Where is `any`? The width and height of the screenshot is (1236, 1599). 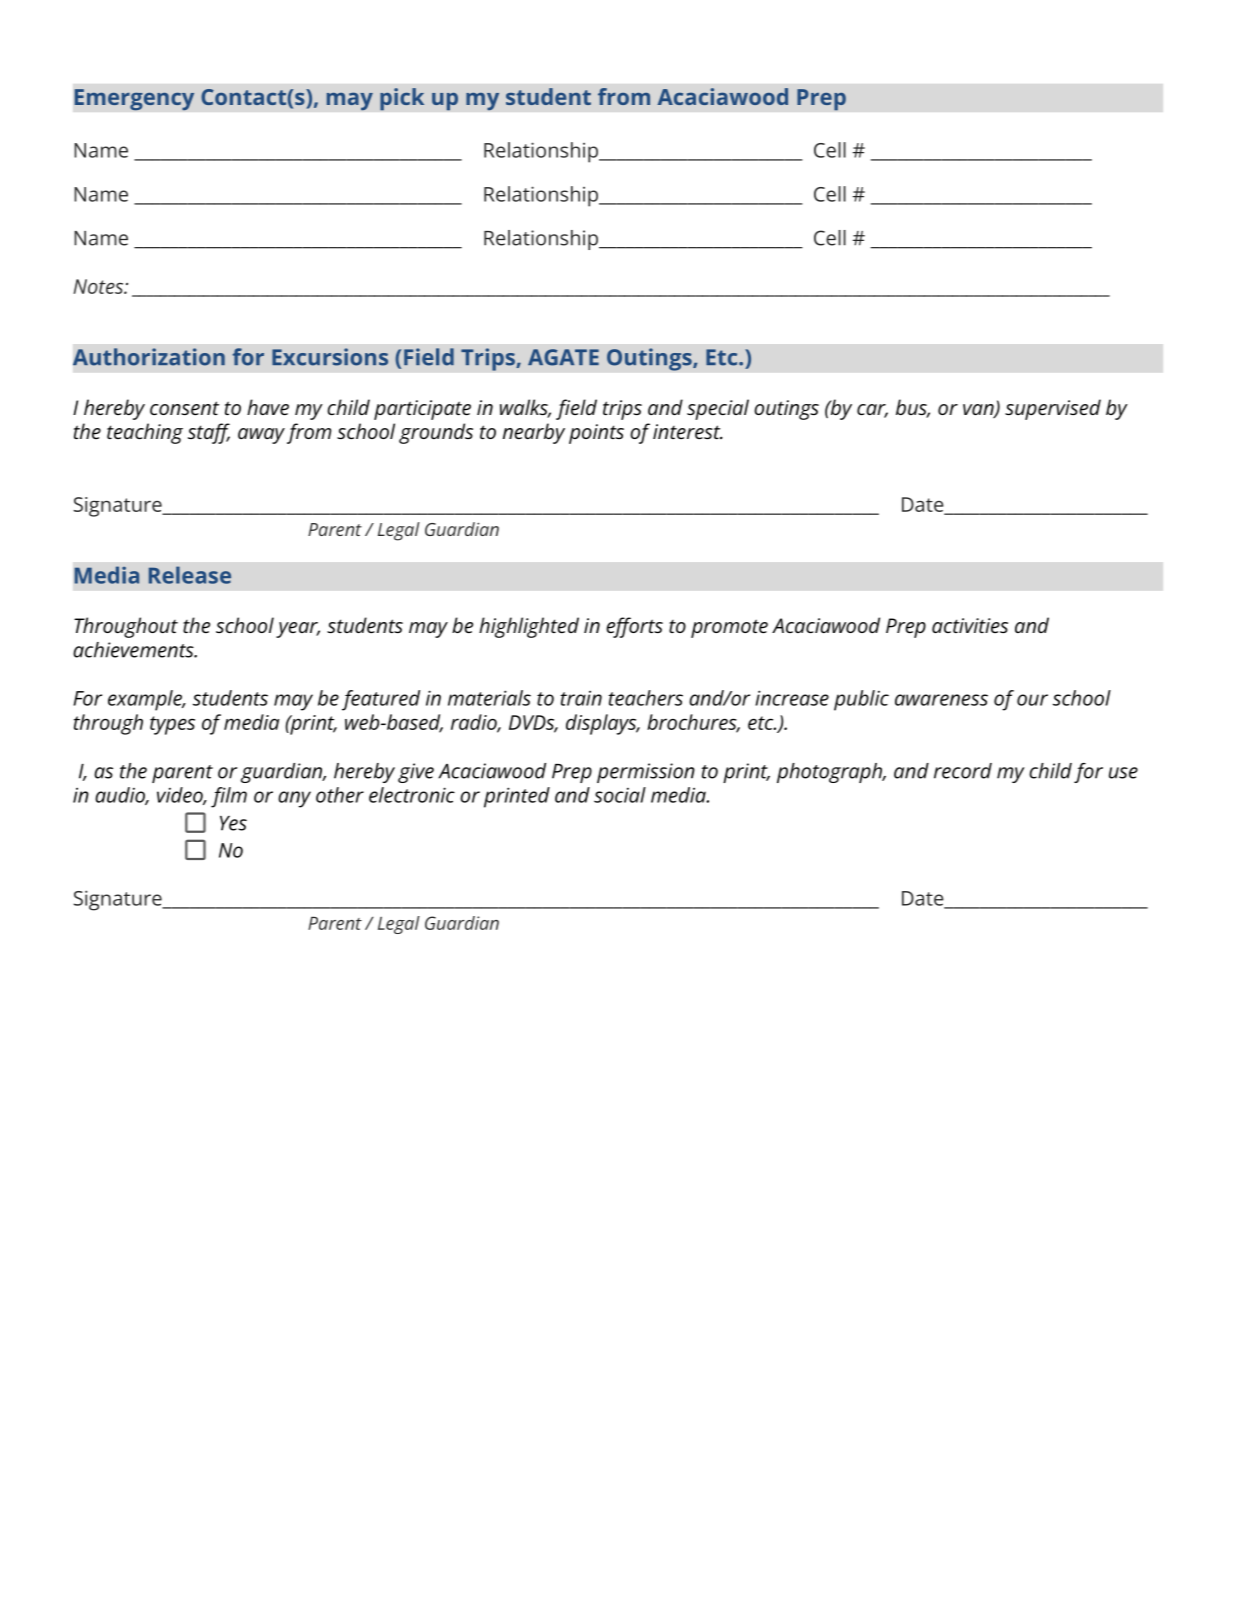
any is located at coordinates (294, 799).
